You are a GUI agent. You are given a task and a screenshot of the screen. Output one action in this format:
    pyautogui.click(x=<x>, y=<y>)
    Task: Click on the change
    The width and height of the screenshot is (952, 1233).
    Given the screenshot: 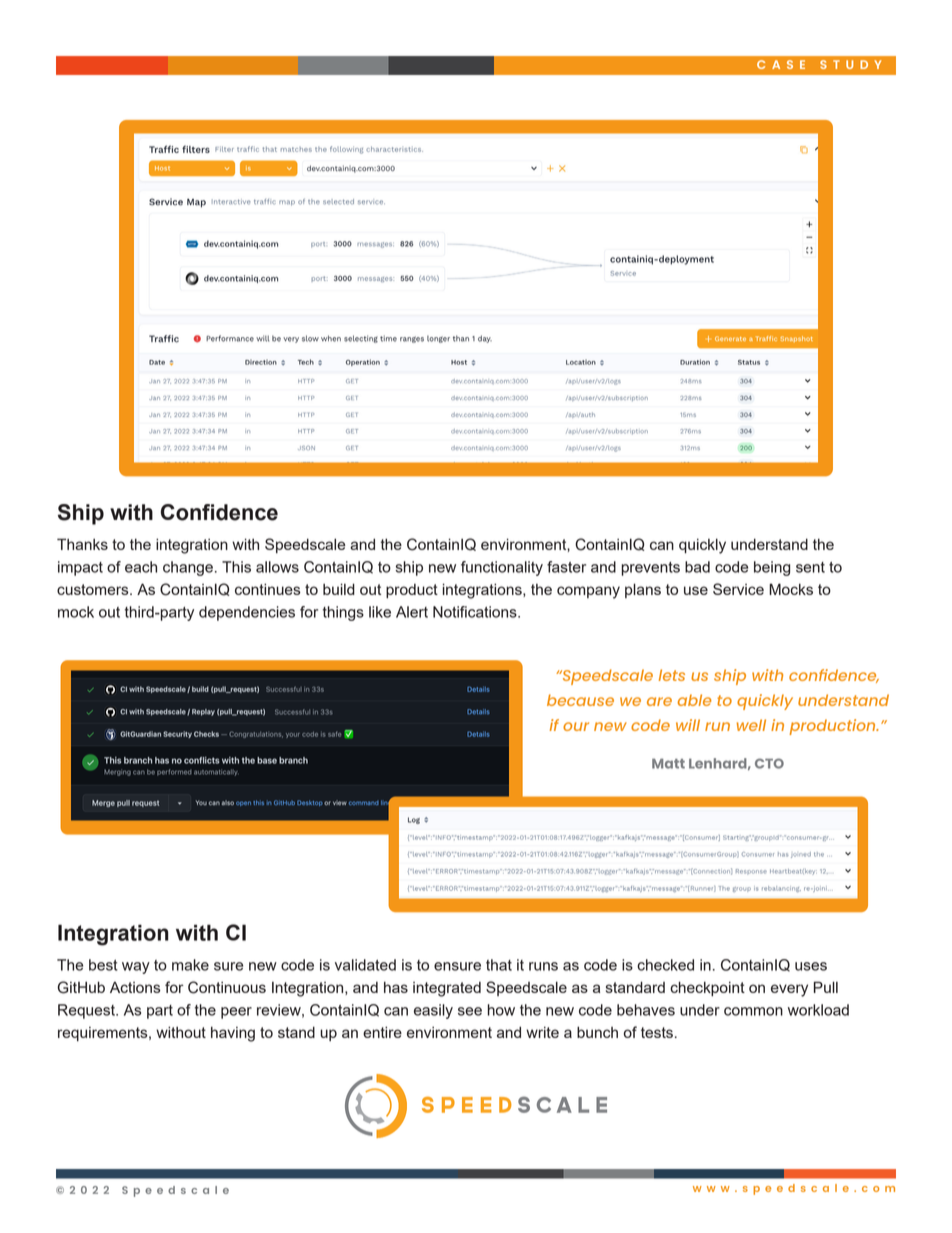 What is the action you would take?
    pyautogui.click(x=188, y=568)
